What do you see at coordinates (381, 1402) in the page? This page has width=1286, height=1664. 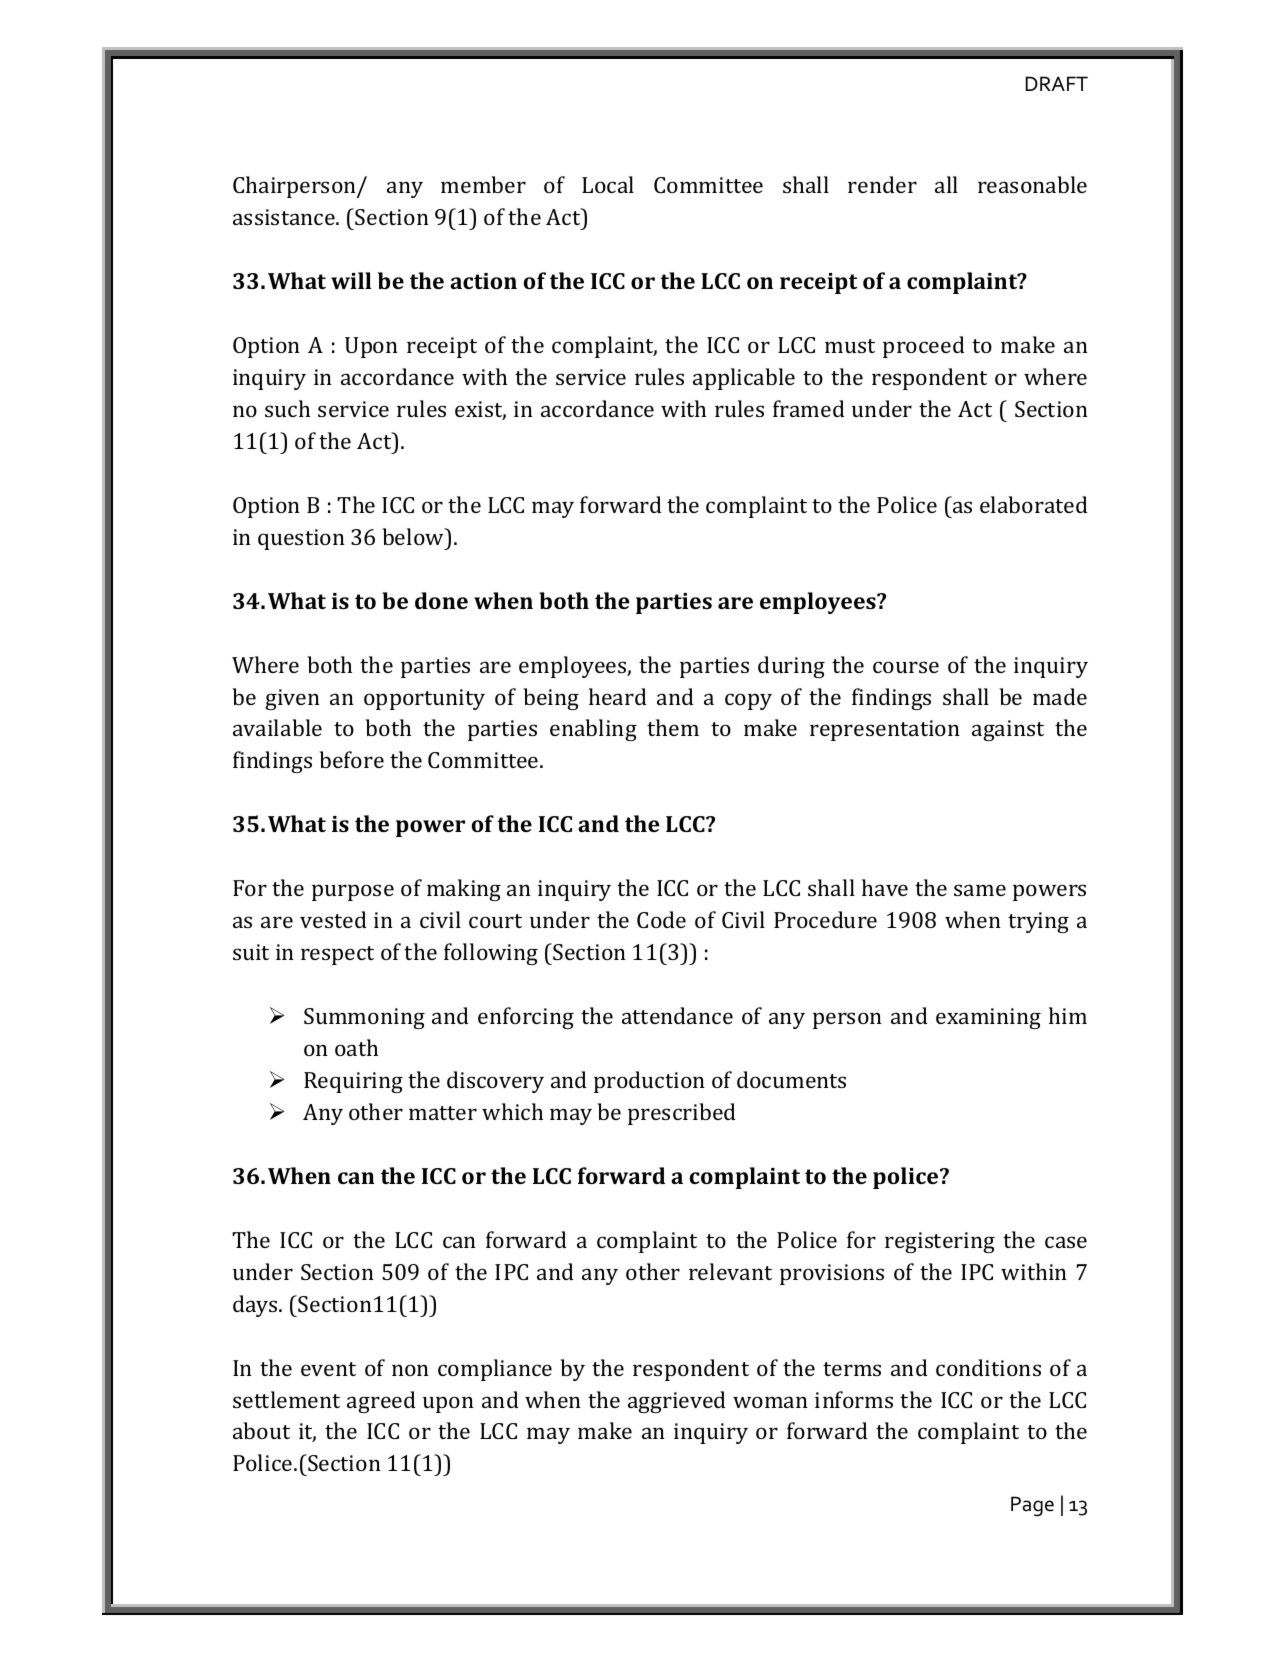 I see `agreed` at bounding box center [381, 1402].
